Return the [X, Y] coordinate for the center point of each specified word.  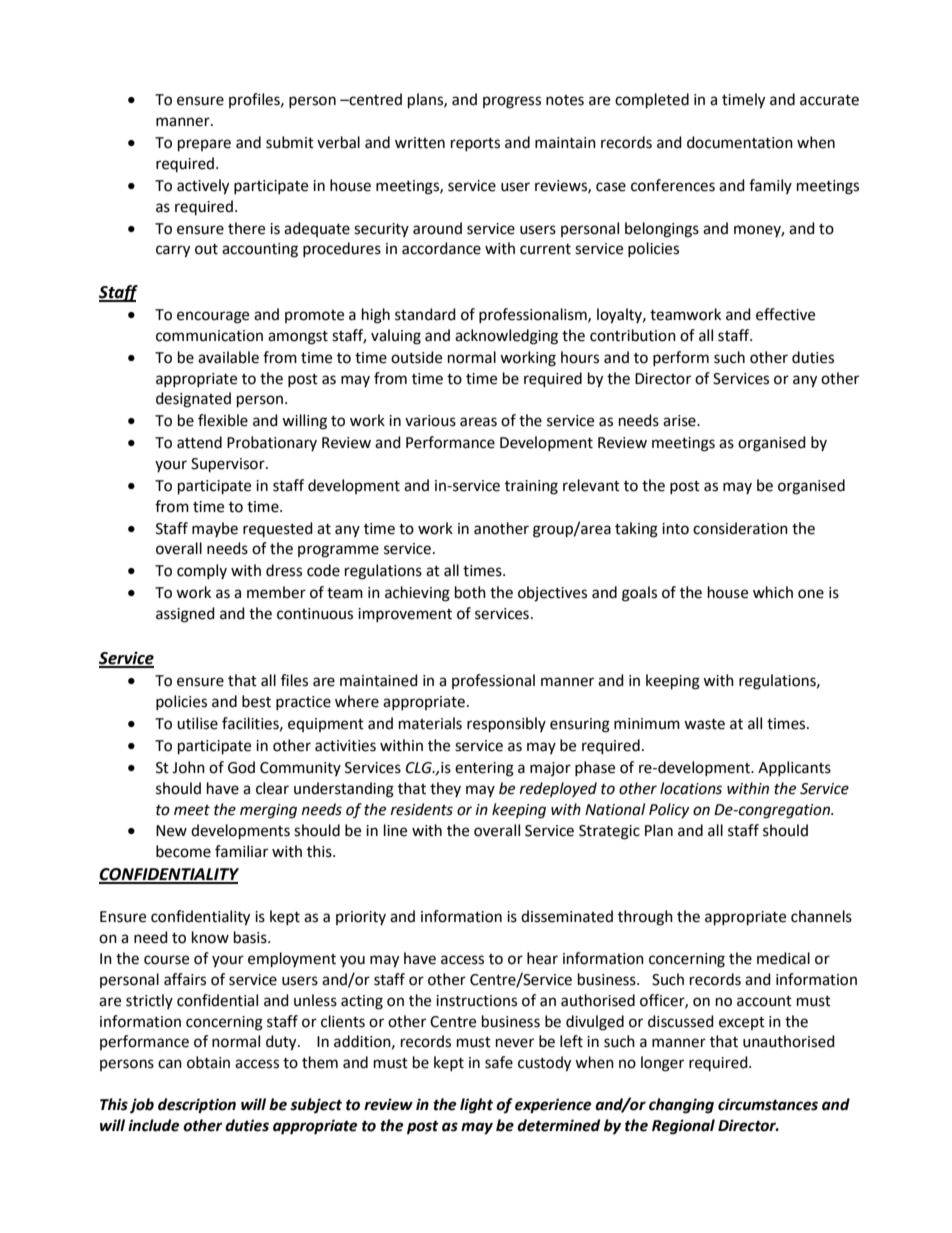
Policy [669, 810]
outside [416, 357]
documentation [740, 142]
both [470, 592]
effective [785, 314]
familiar [241, 851]
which [773, 592]
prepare [204, 145]
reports [475, 144]
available [228, 357]
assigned [185, 615]
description [197, 1106]
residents [422, 809]
